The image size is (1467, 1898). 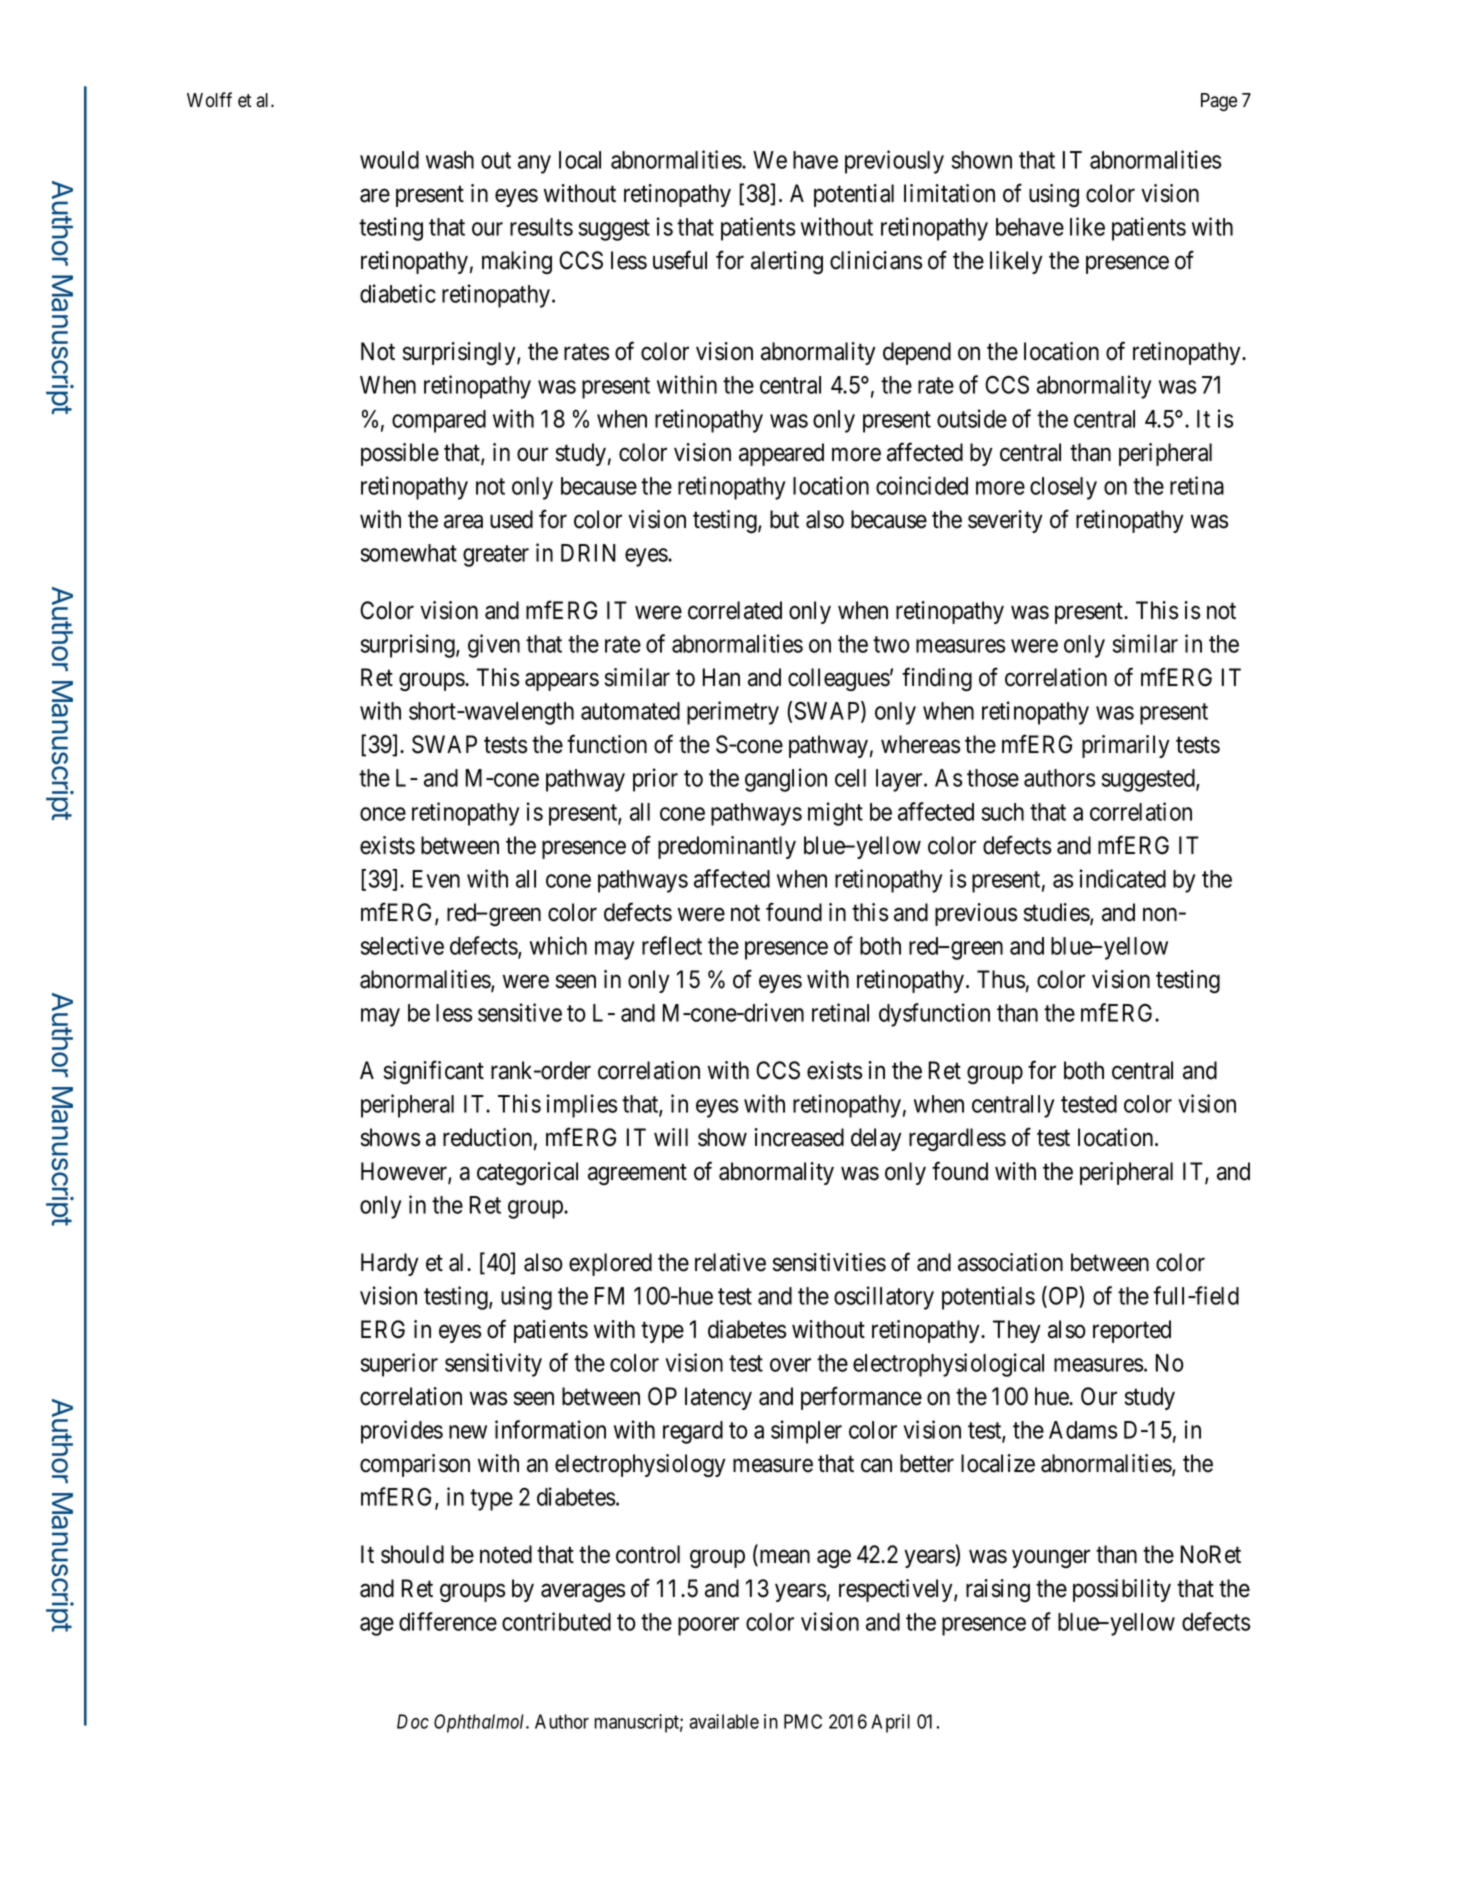 I want to click on would, so click(x=389, y=160).
